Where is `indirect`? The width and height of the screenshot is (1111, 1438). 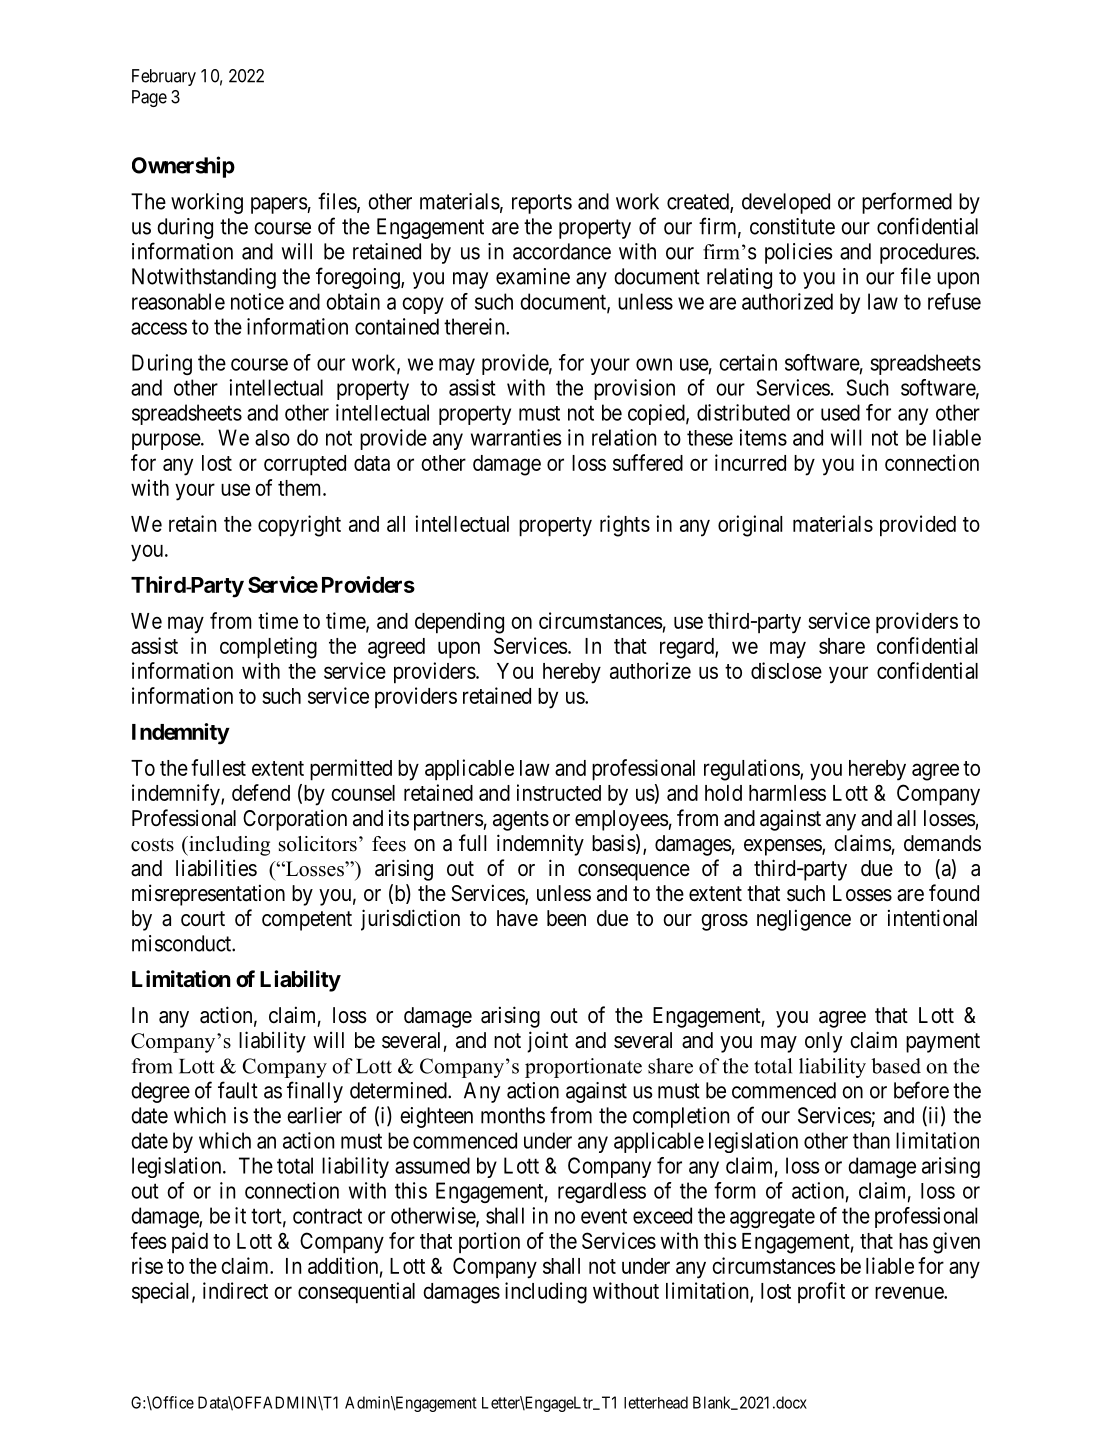 indirect is located at coordinates (235, 1290).
